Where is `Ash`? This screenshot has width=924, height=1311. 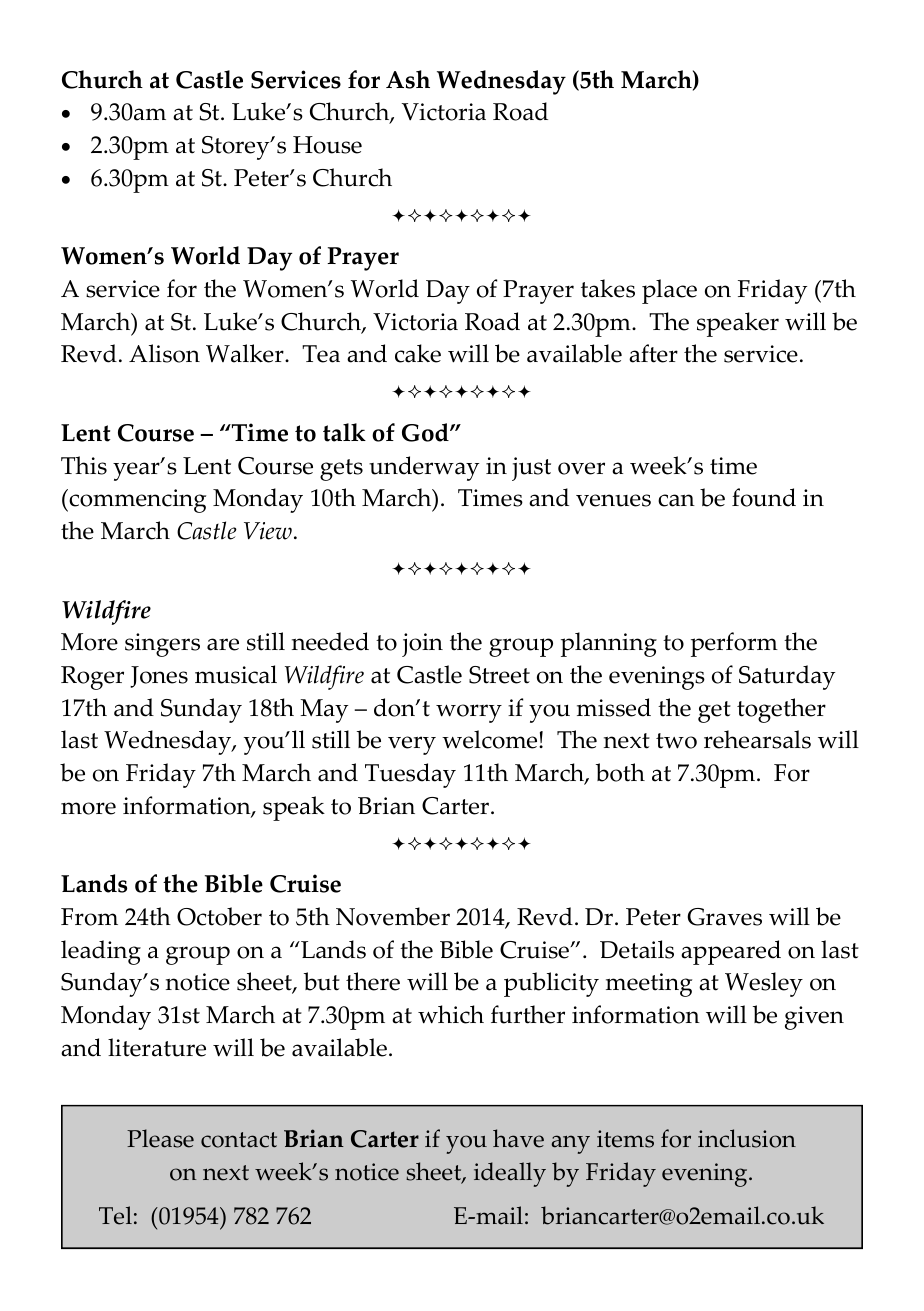 Ash is located at coordinates (408, 79).
